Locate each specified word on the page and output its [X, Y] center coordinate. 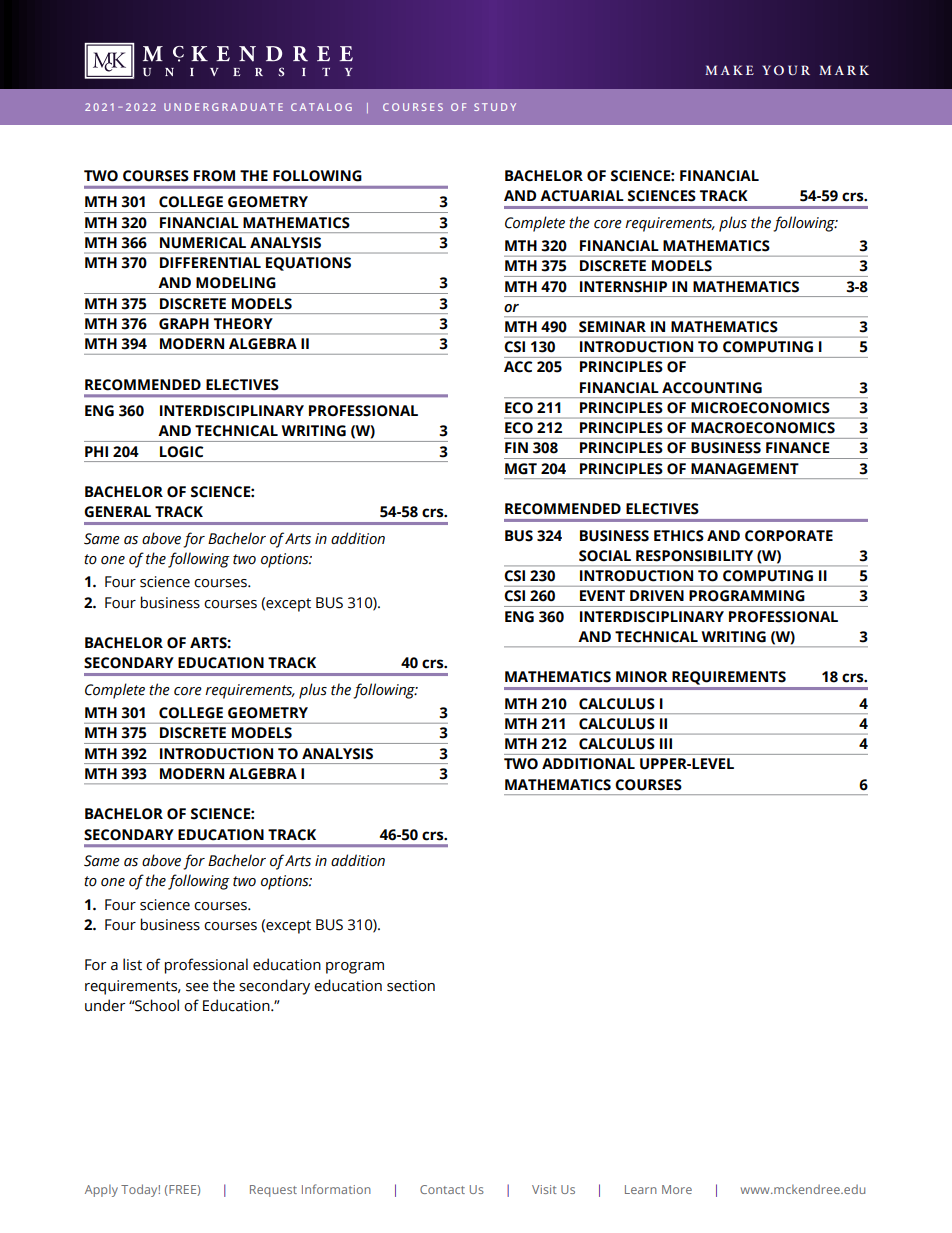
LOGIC [181, 452]
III [666, 743]
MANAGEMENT [745, 469]
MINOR [642, 677]
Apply [101, 1190]
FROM [214, 176]
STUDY [495, 107]
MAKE [729, 70]
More [677, 1189]
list [132, 964]
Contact [442, 1189]
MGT [521, 469]
